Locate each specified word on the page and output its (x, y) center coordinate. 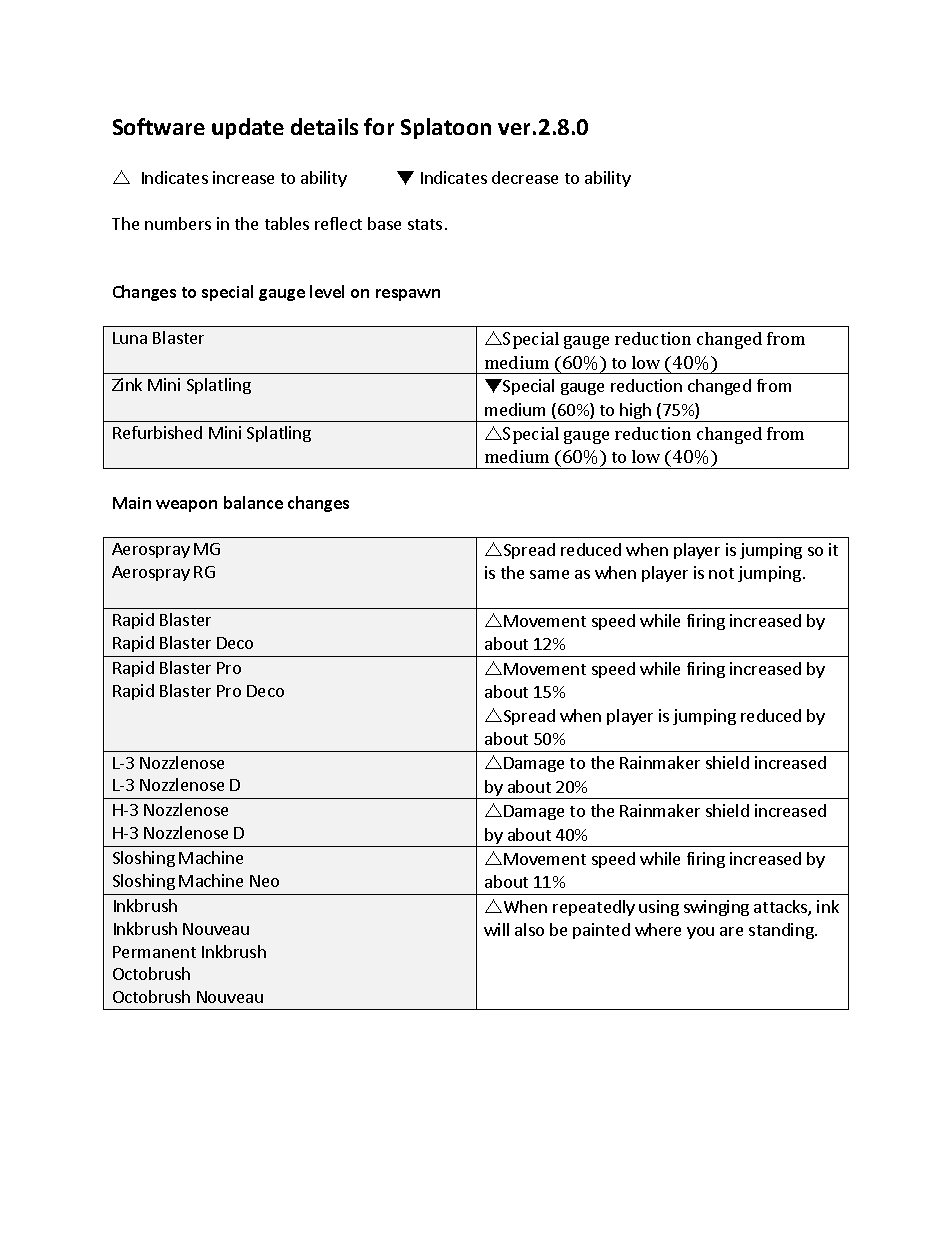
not (721, 573)
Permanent (154, 952)
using (659, 908)
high (636, 412)
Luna (130, 338)
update (248, 128)
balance (253, 502)
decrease (525, 177)
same (549, 574)
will (496, 929)
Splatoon (446, 128)
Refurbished (157, 432)
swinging (716, 908)
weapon (186, 506)
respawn (408, 295)
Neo (264, 881)
